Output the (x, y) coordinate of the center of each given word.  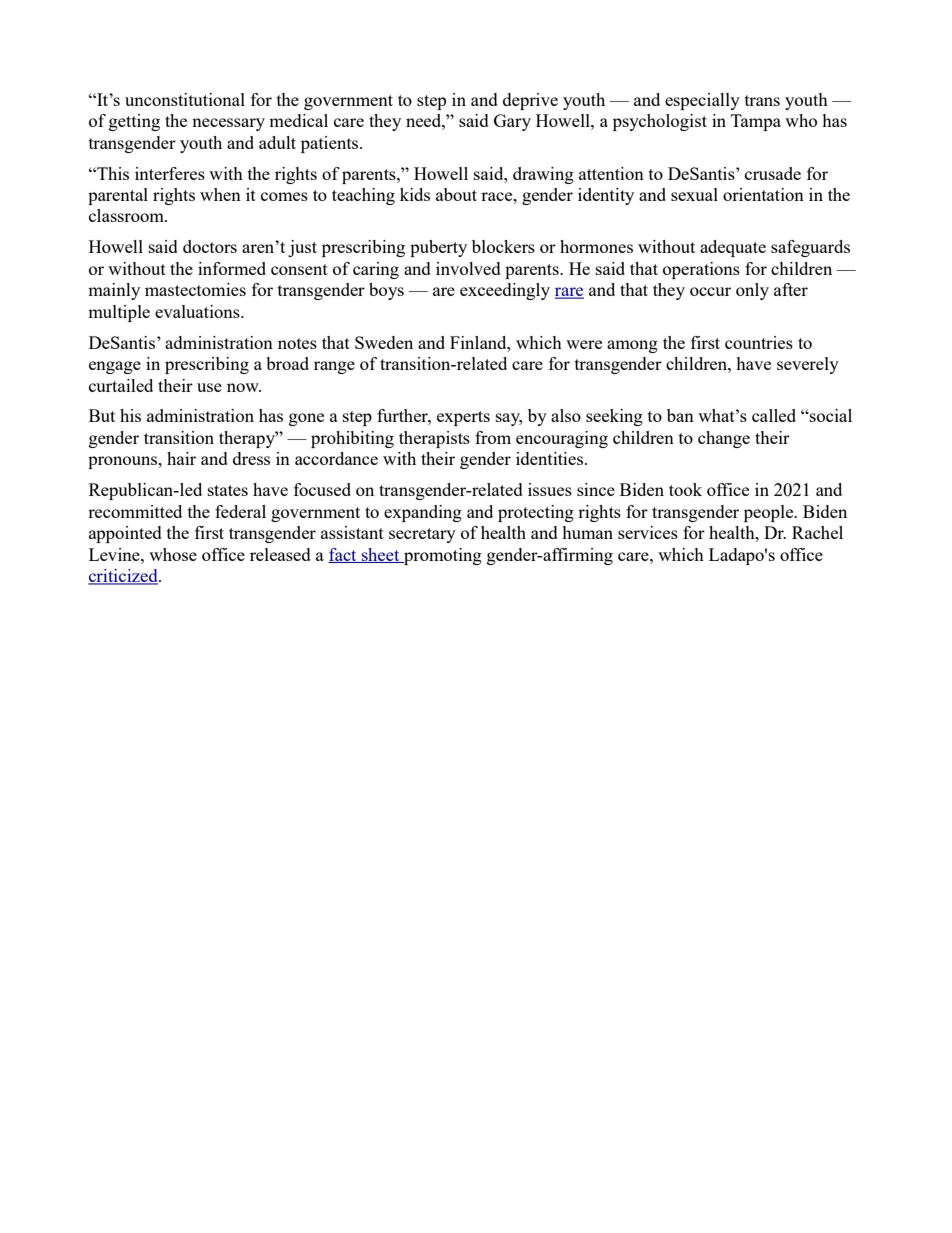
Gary (512, 122)
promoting (442, 556)
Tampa (756, 122)
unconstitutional (185, 99)
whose (173, 554)
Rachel (817, 532)
